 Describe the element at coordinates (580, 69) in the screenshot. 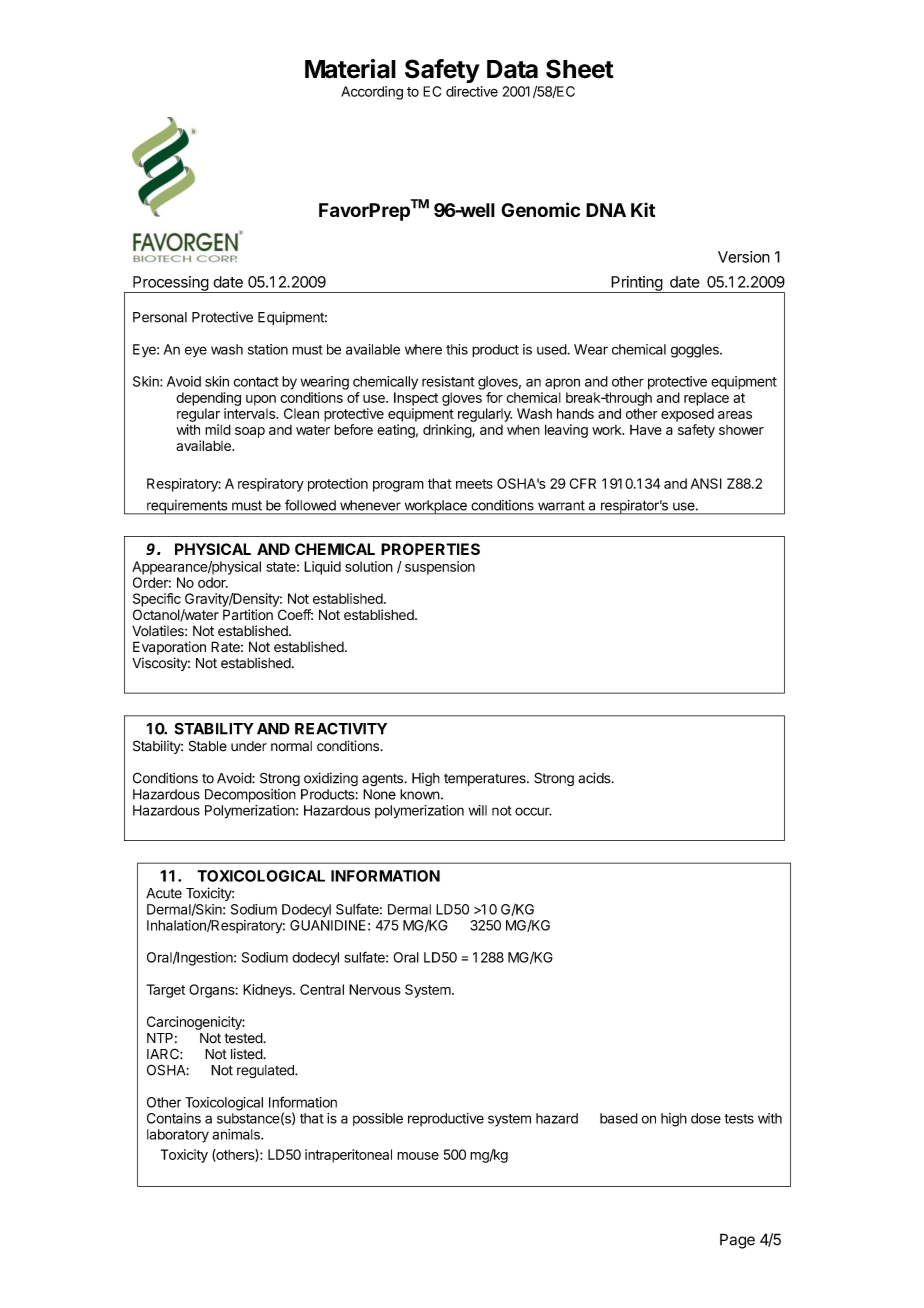

I see `Sheet` at that location.
